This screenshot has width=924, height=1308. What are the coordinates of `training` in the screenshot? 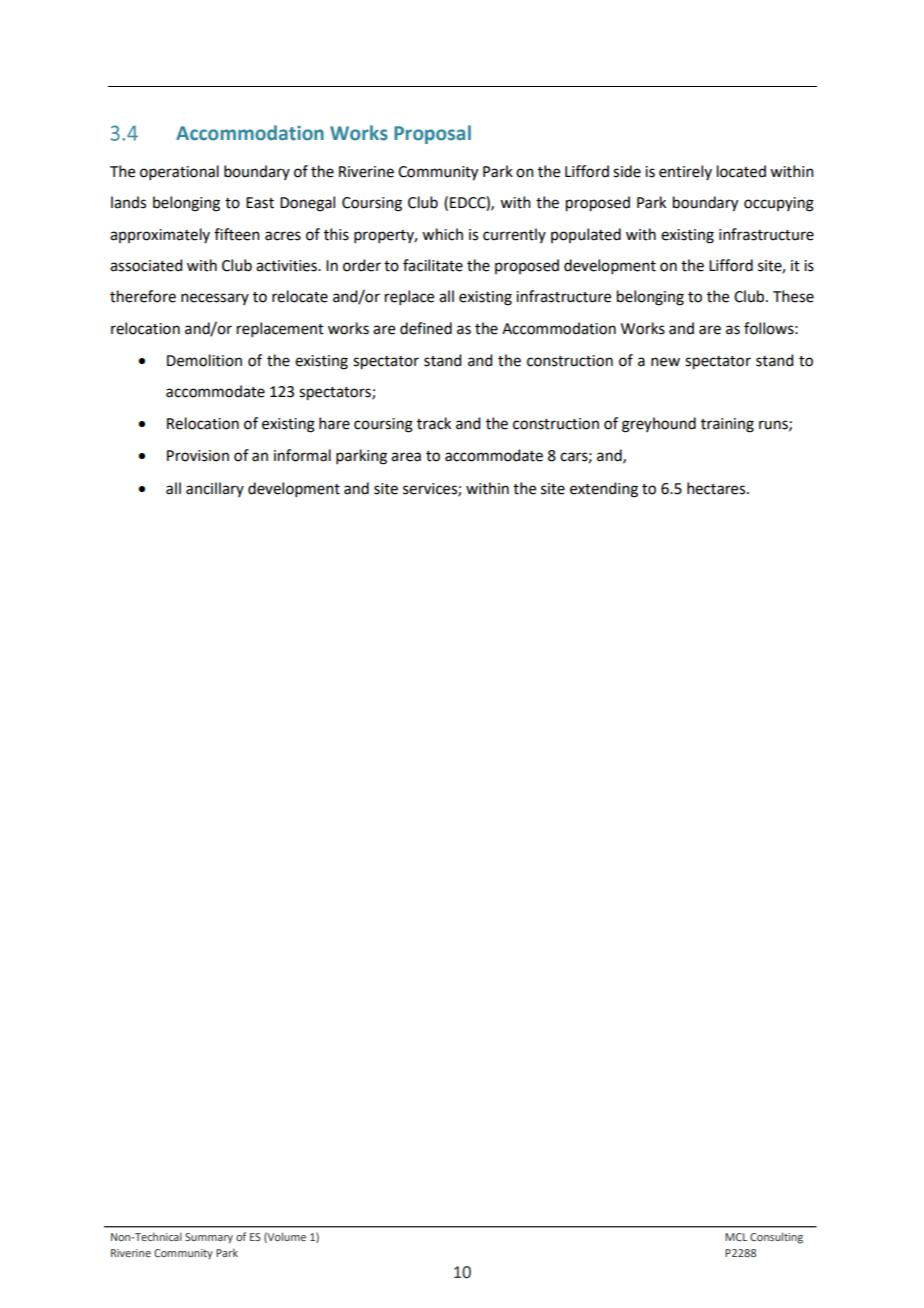 It's located at (727, 425).
